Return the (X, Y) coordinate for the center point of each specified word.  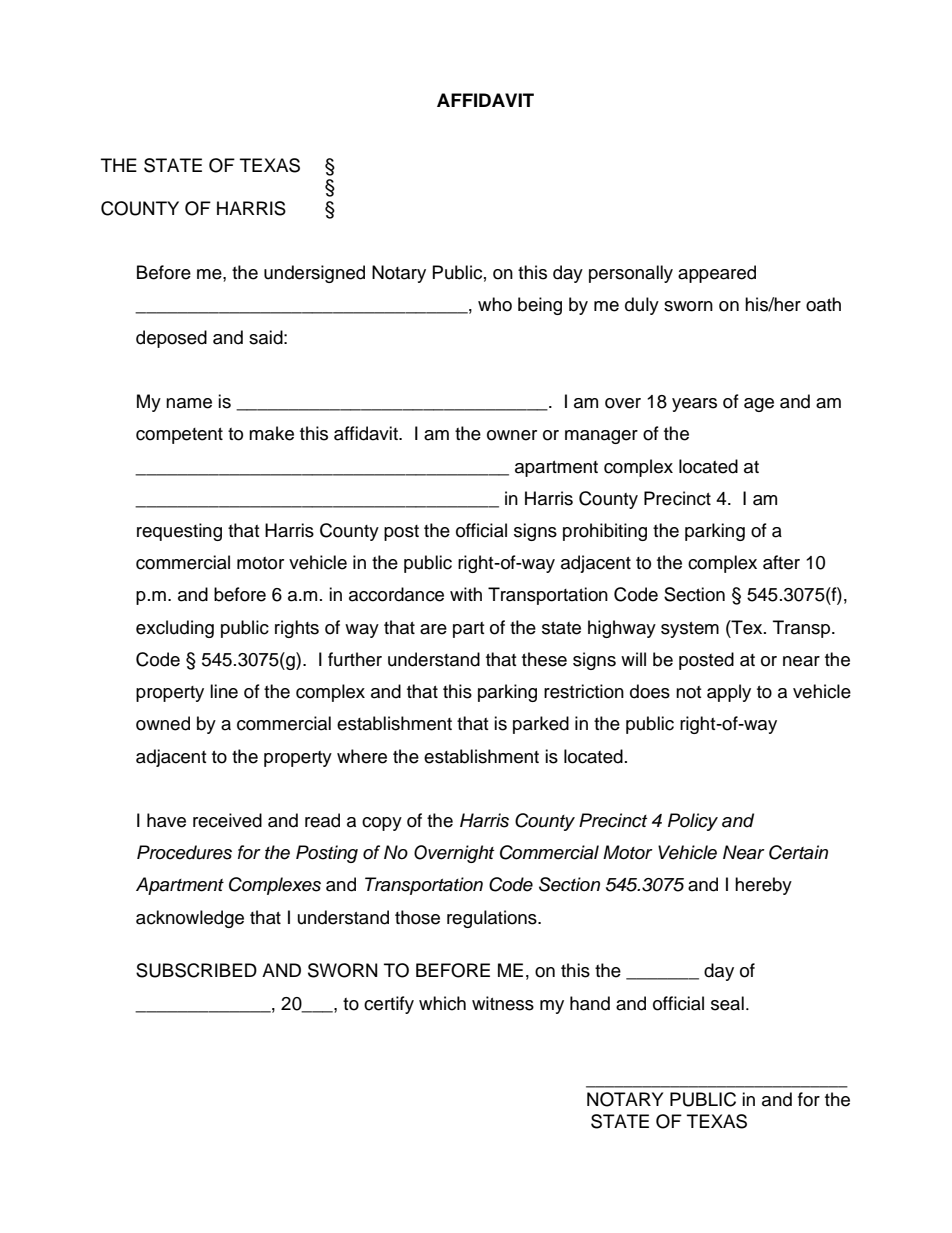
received (227, 820)
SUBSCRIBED (196, 970)
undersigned (314, 274)
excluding (175, 629)
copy (382, 824)
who (495, 304)
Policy (693, 822)
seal (727, 1003)
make (271, 433)
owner (512, 435)
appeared (717, 274)
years (694, 405)
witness (503, 1003)
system (690, 630)
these (544, 659)
